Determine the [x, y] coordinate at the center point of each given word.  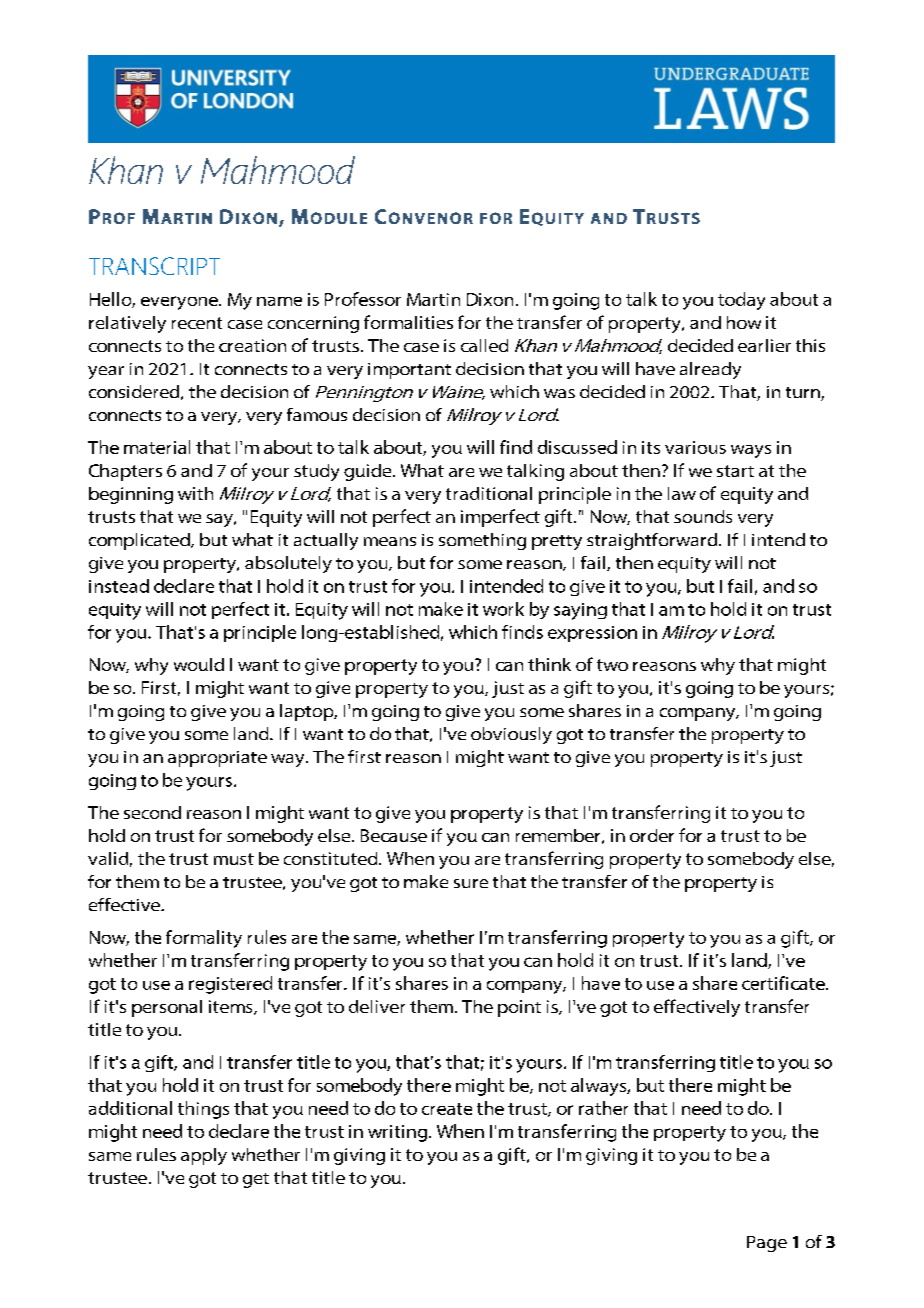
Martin [433, 299]
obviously [511, 735]
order [652, 835]
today [741, 301]
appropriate [217, 759]
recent [197, 323]
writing [397, 1133]
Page [767, 1244]
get [256, 1180]
